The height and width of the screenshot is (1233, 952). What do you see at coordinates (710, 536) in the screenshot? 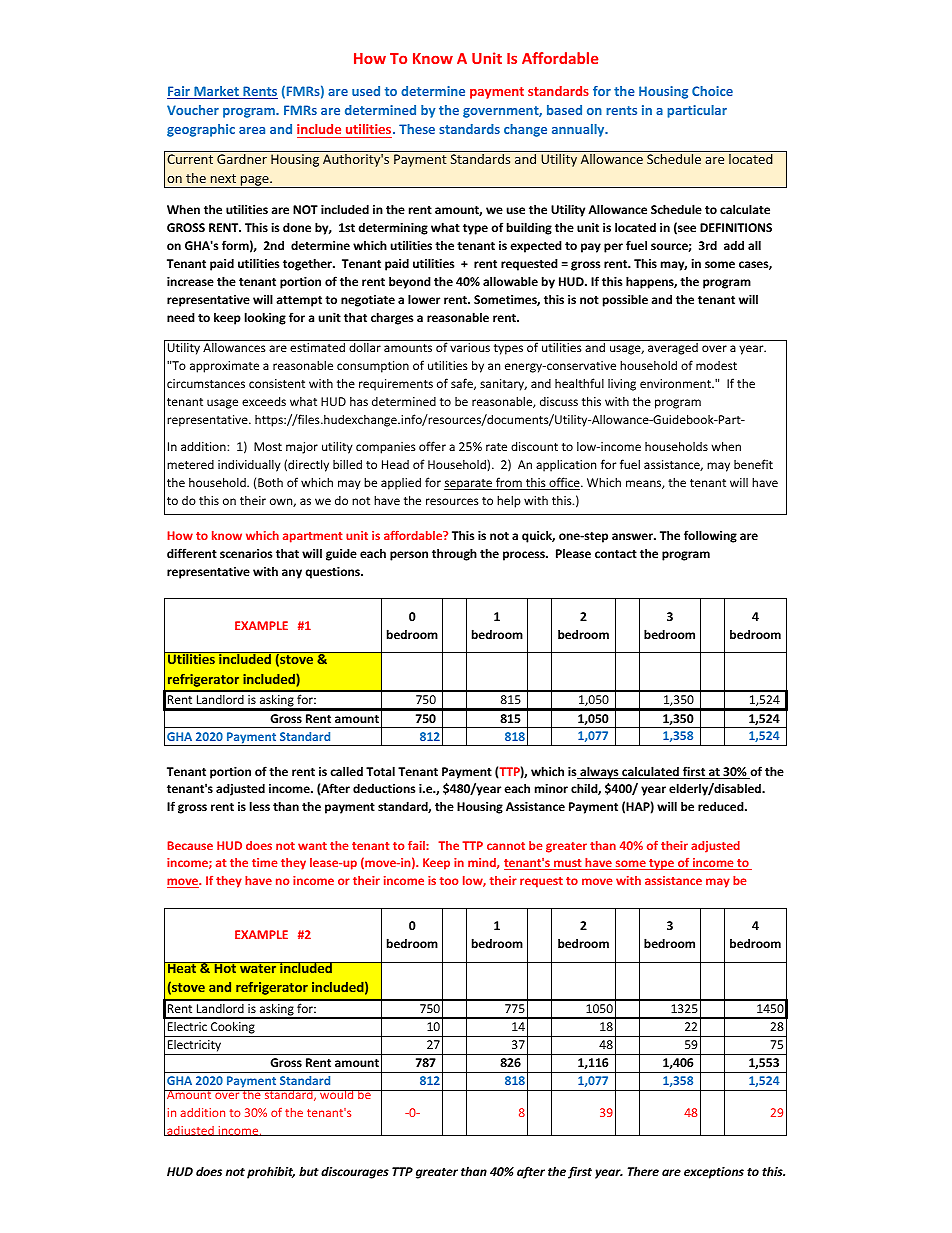
I see `following` at bounding box center [710, 536].
